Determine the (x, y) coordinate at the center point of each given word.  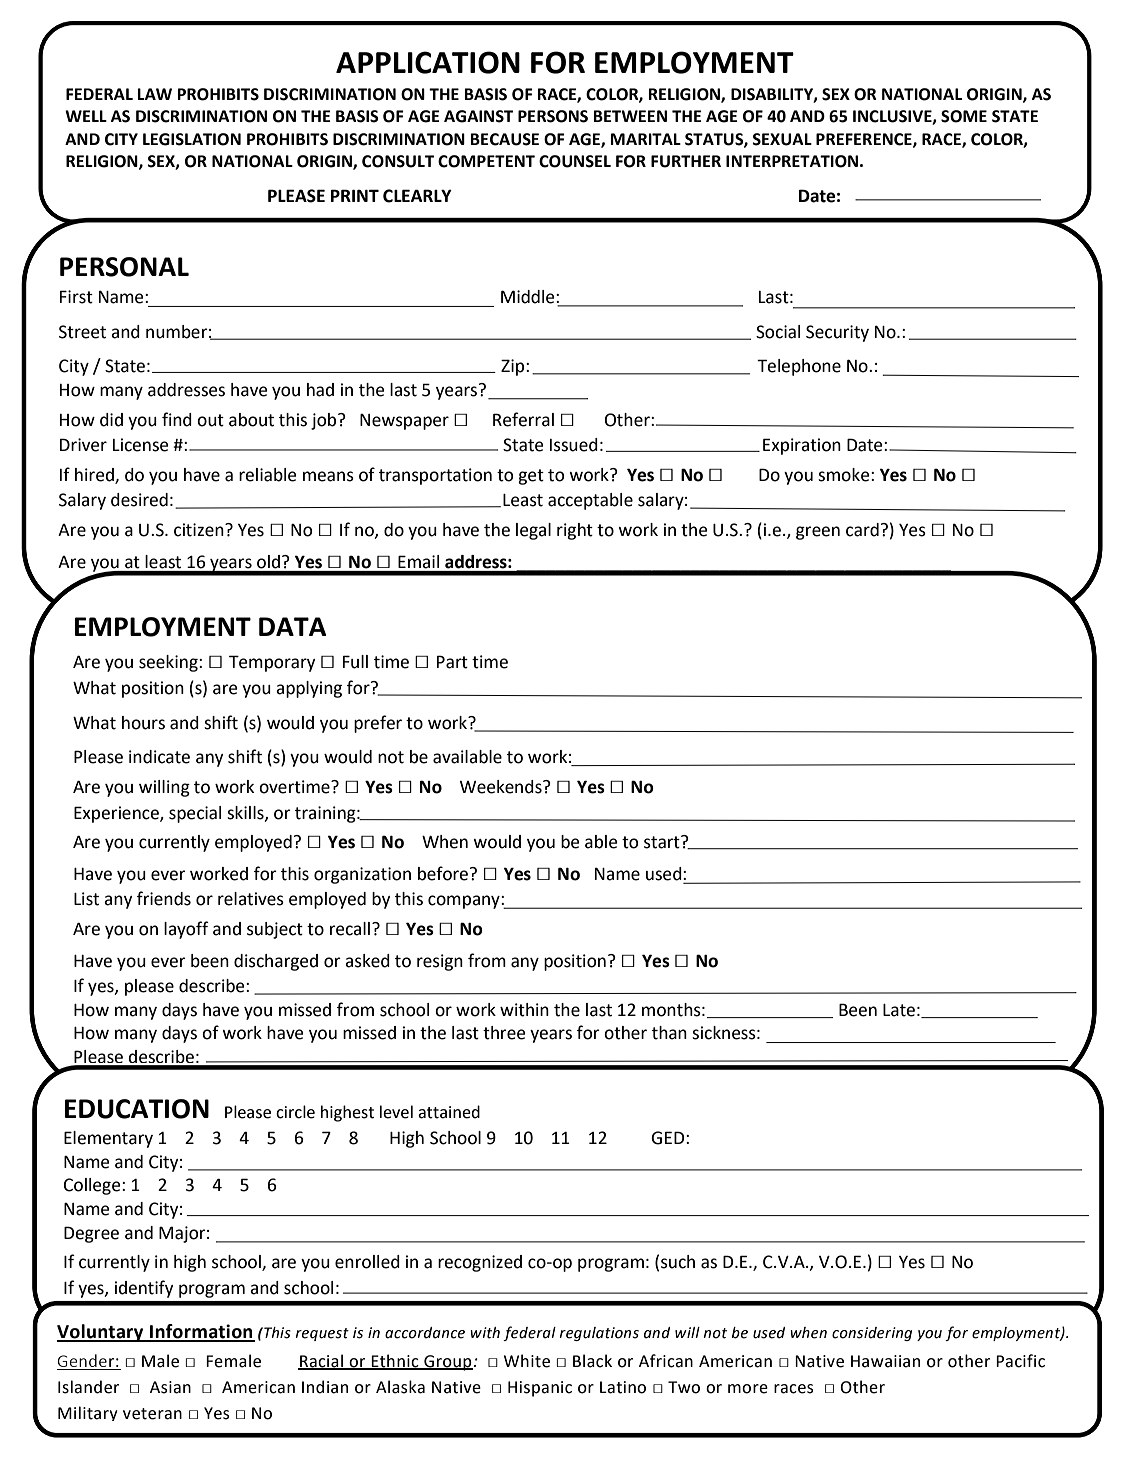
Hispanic (540, 1389)
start (663, 842)
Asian (170, 1387)
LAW (154, 94)
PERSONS (553, 116)
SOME (964, 116)
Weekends (502, 787)
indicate (159, 757)
